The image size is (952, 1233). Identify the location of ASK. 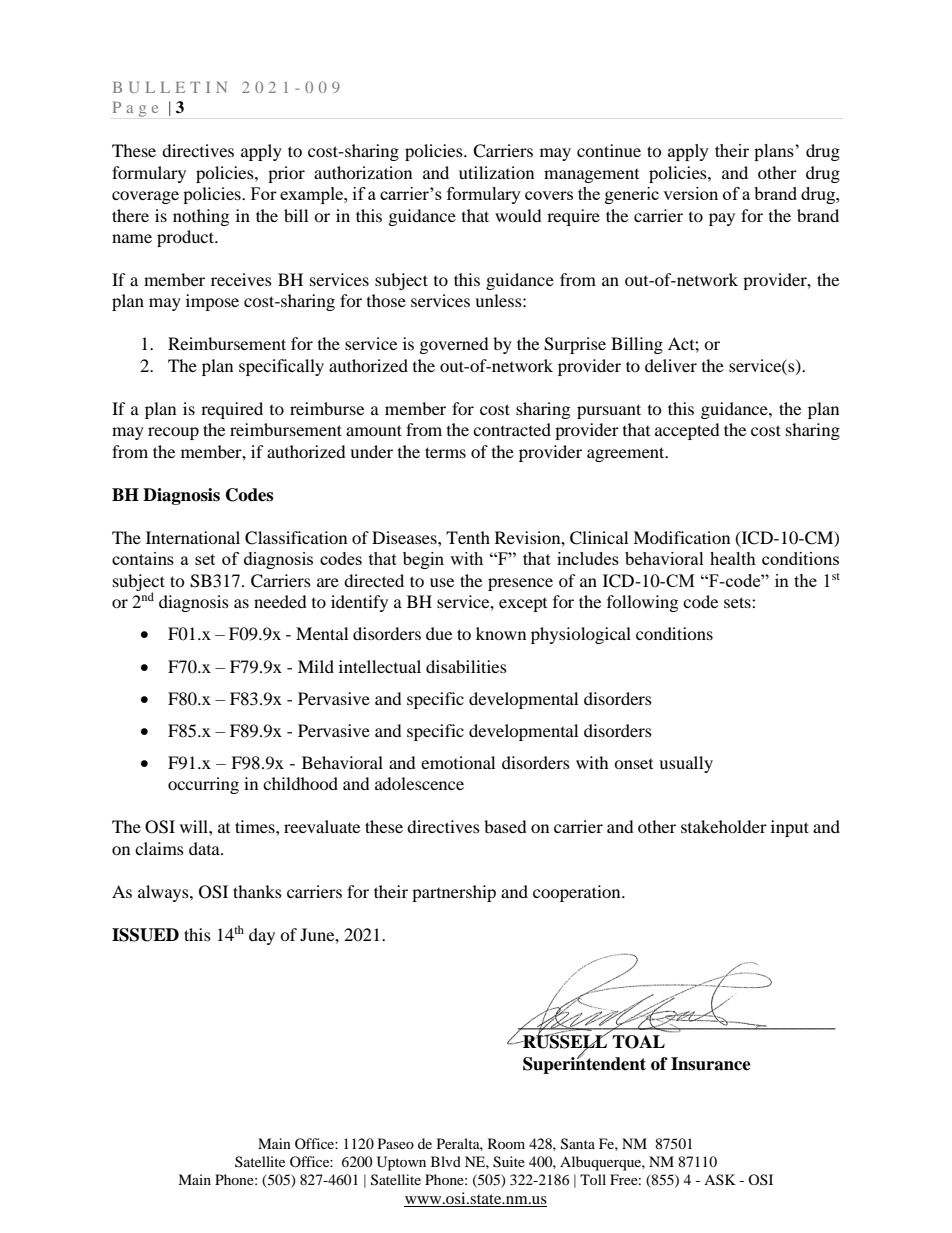
(720, 1179).
